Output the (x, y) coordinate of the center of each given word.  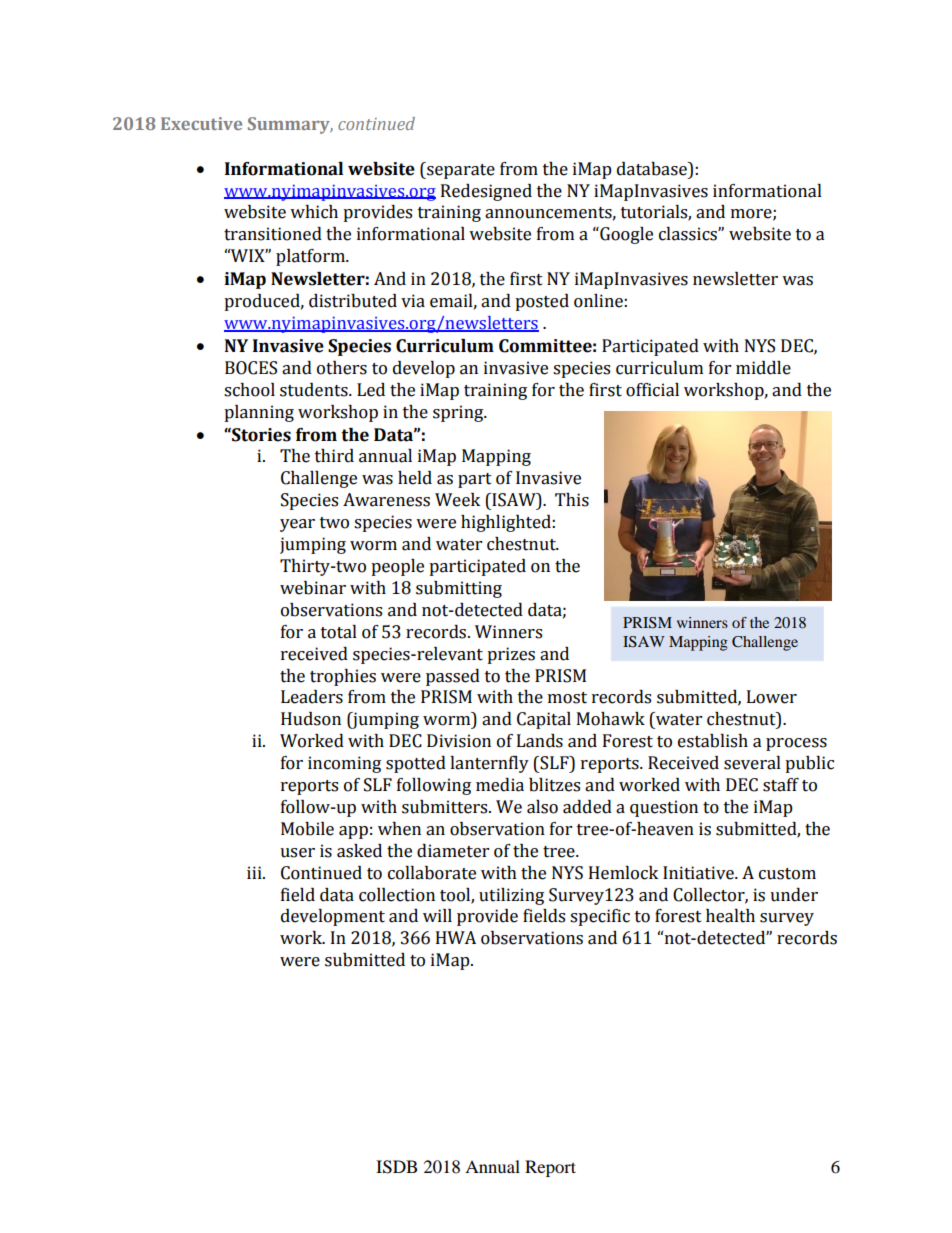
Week (457, 500)
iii (255, 872)
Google (625, 235)
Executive (201, 123)
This (572, 500)
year (297, 525)
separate (460, 170)
